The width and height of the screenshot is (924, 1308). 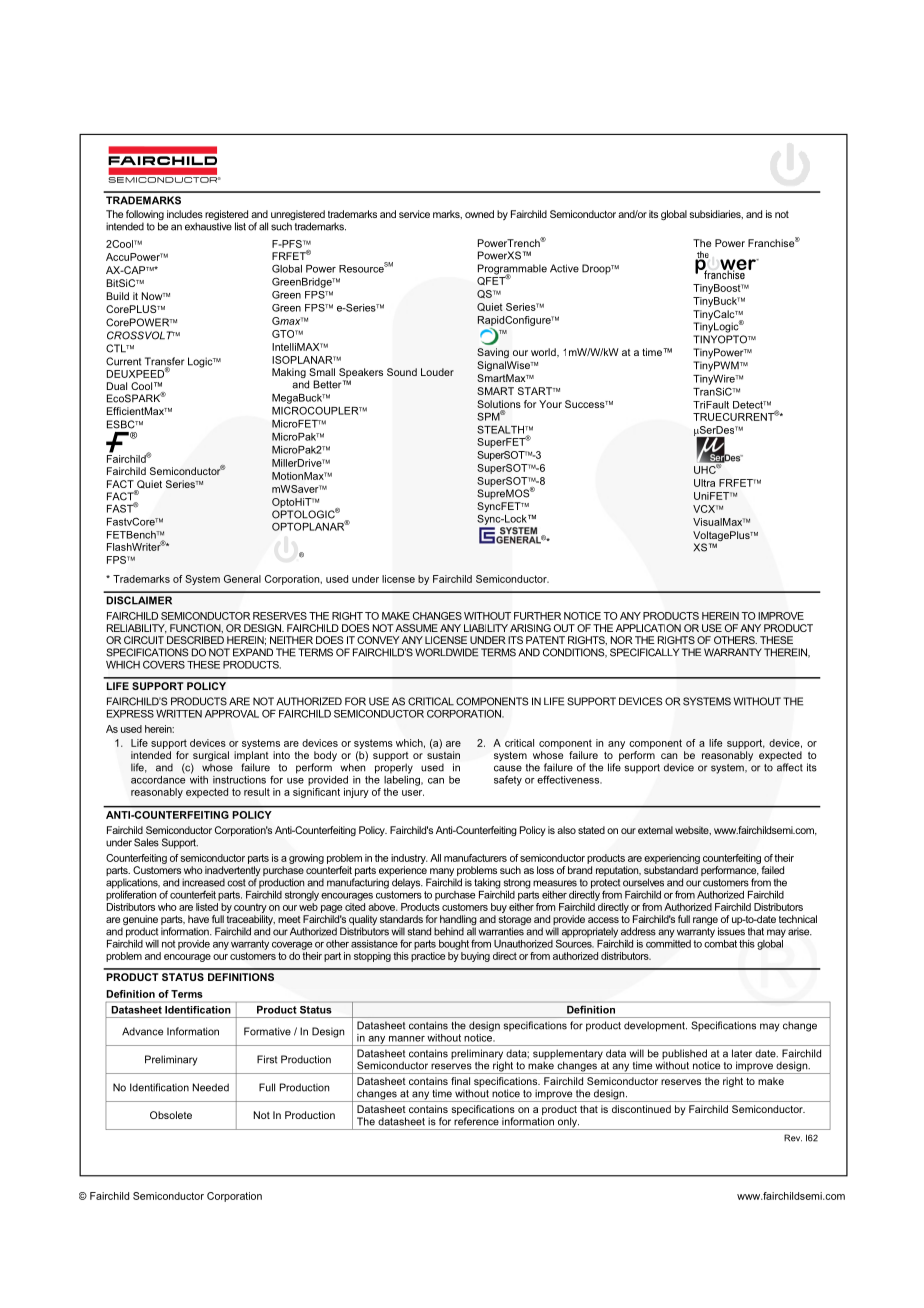 I want to click on Active, so click(x=564, y=268).
